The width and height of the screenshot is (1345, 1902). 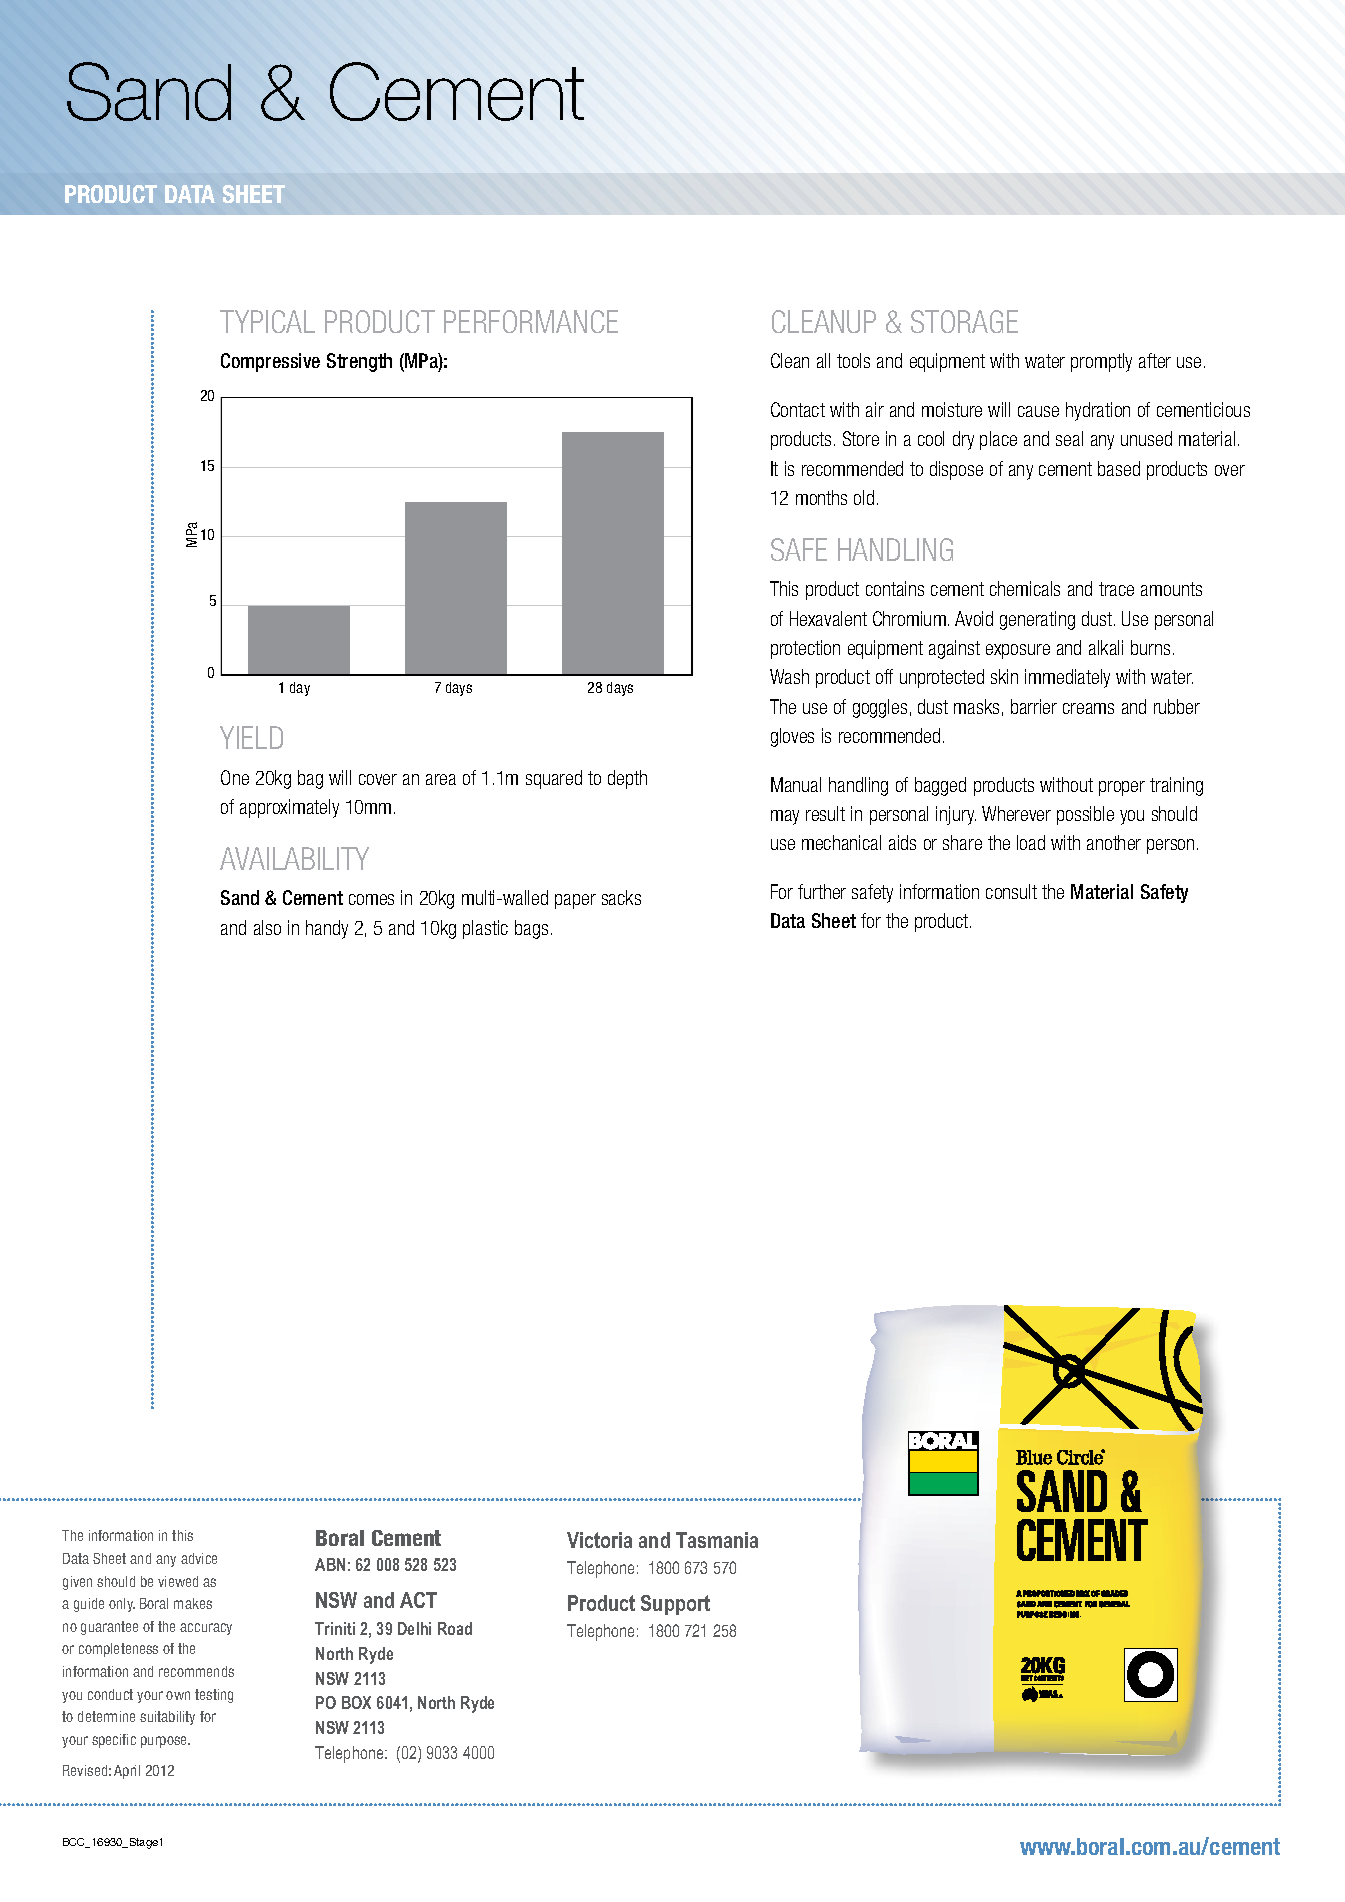 What do you see at coordinates (1034, 706) in the screenshot?
I see `barrier` at bounding box center [1034, 706].
